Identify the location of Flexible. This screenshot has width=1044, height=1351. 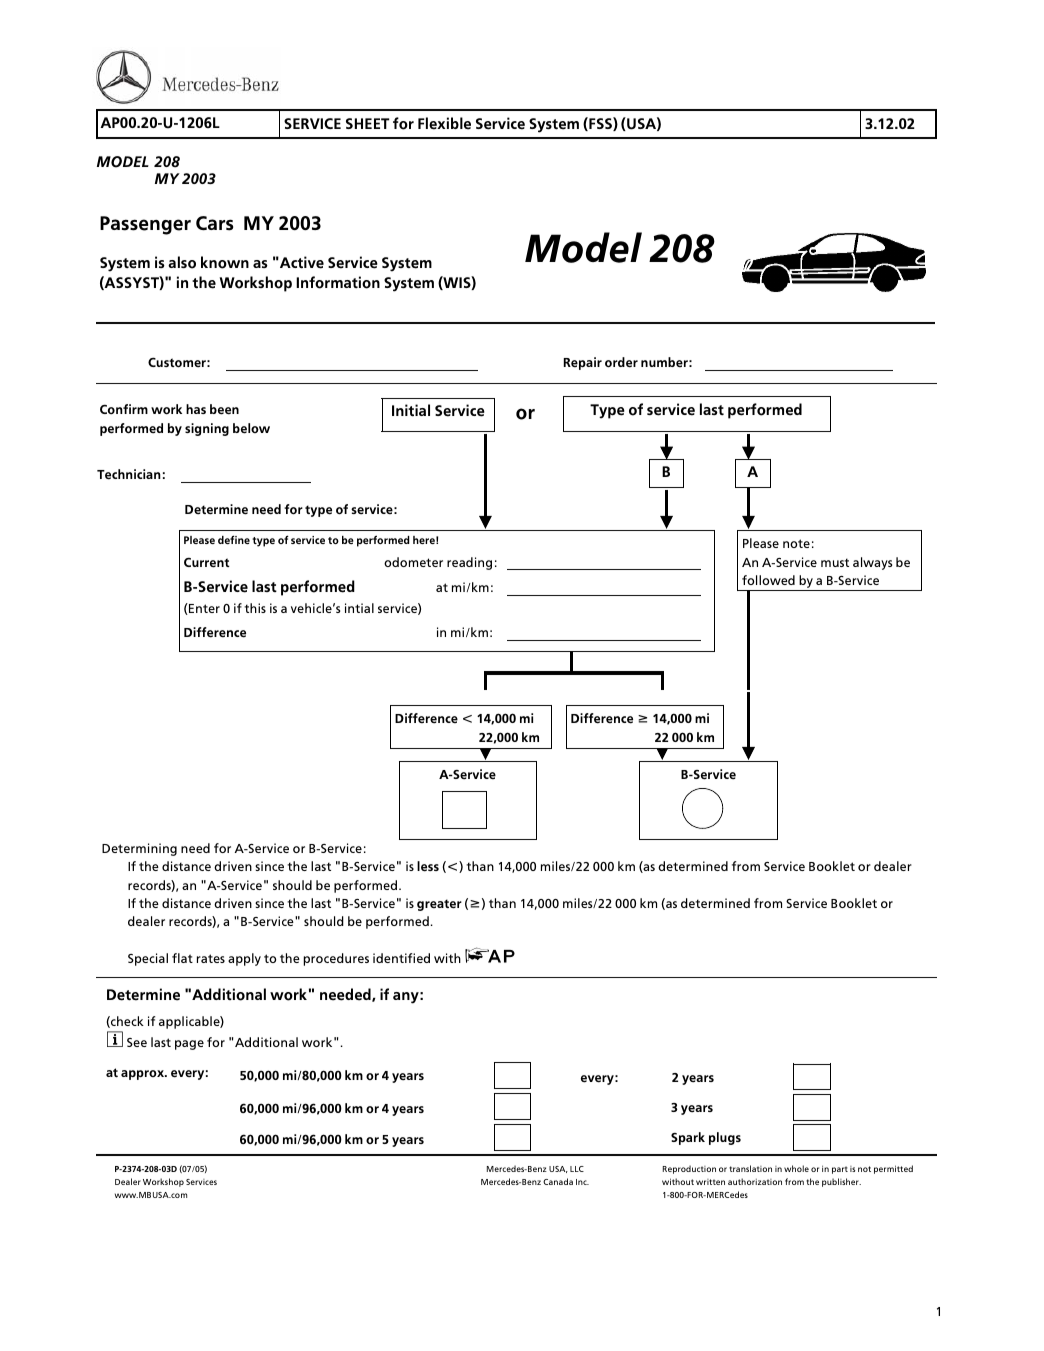
(444, 123).
